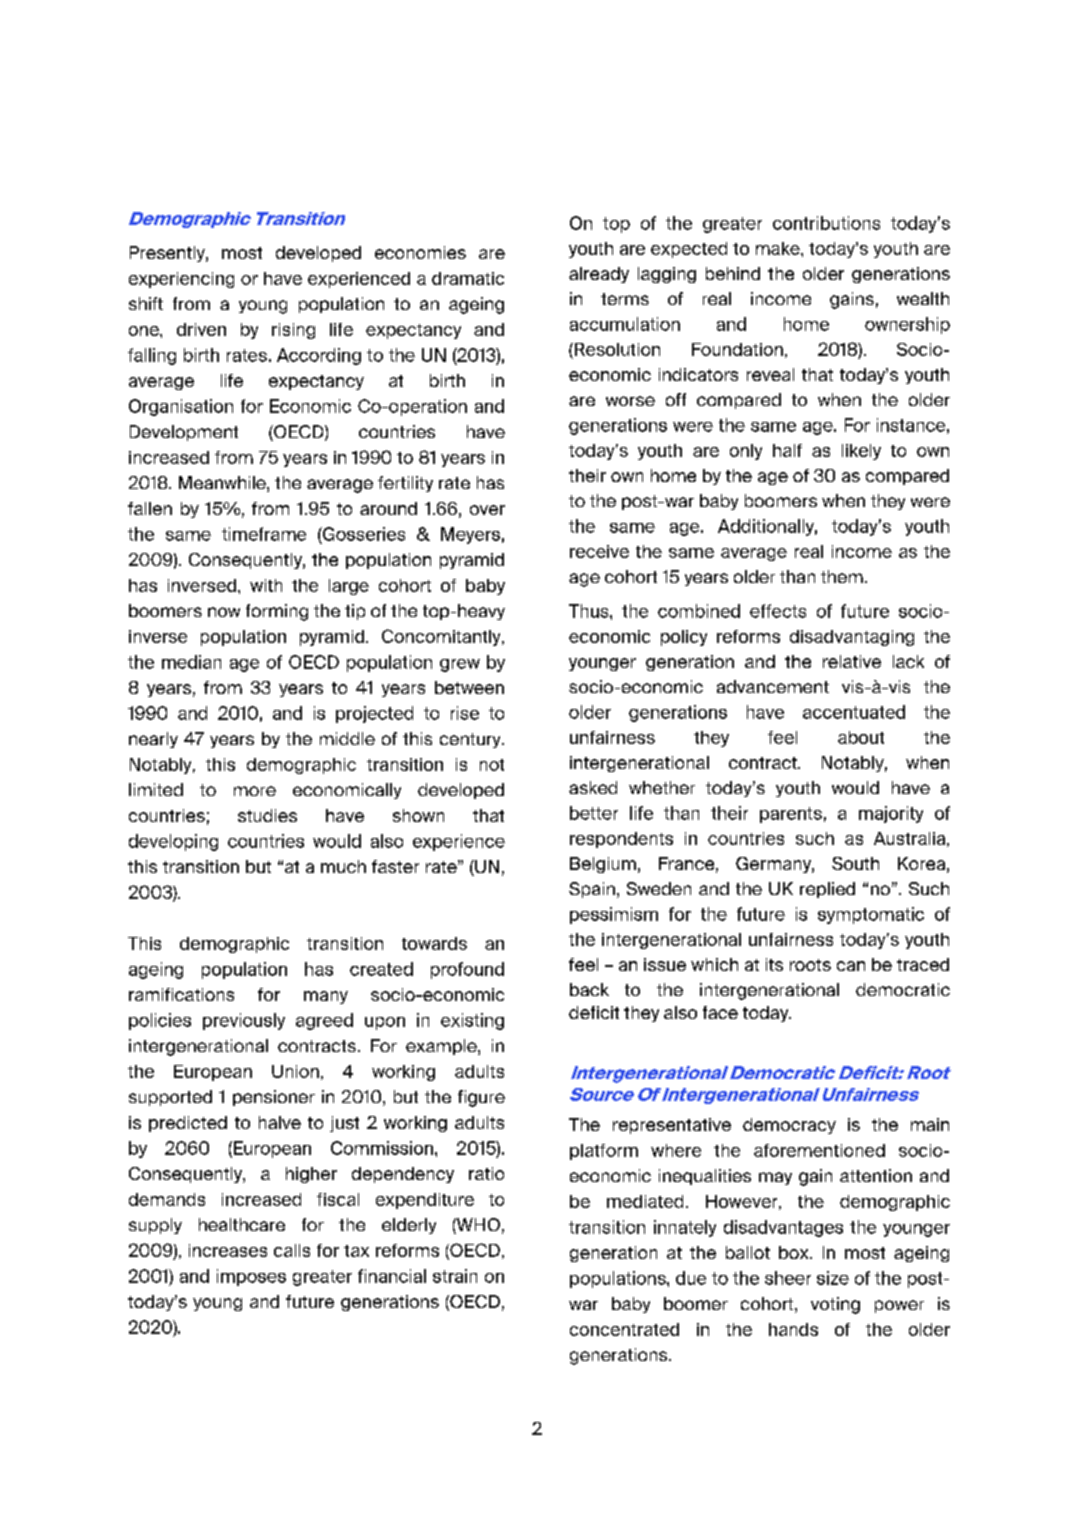 This image has height=1519, width=1074. Describe the element at coordinates (224, 612) in the image. I see `now` at that location.
